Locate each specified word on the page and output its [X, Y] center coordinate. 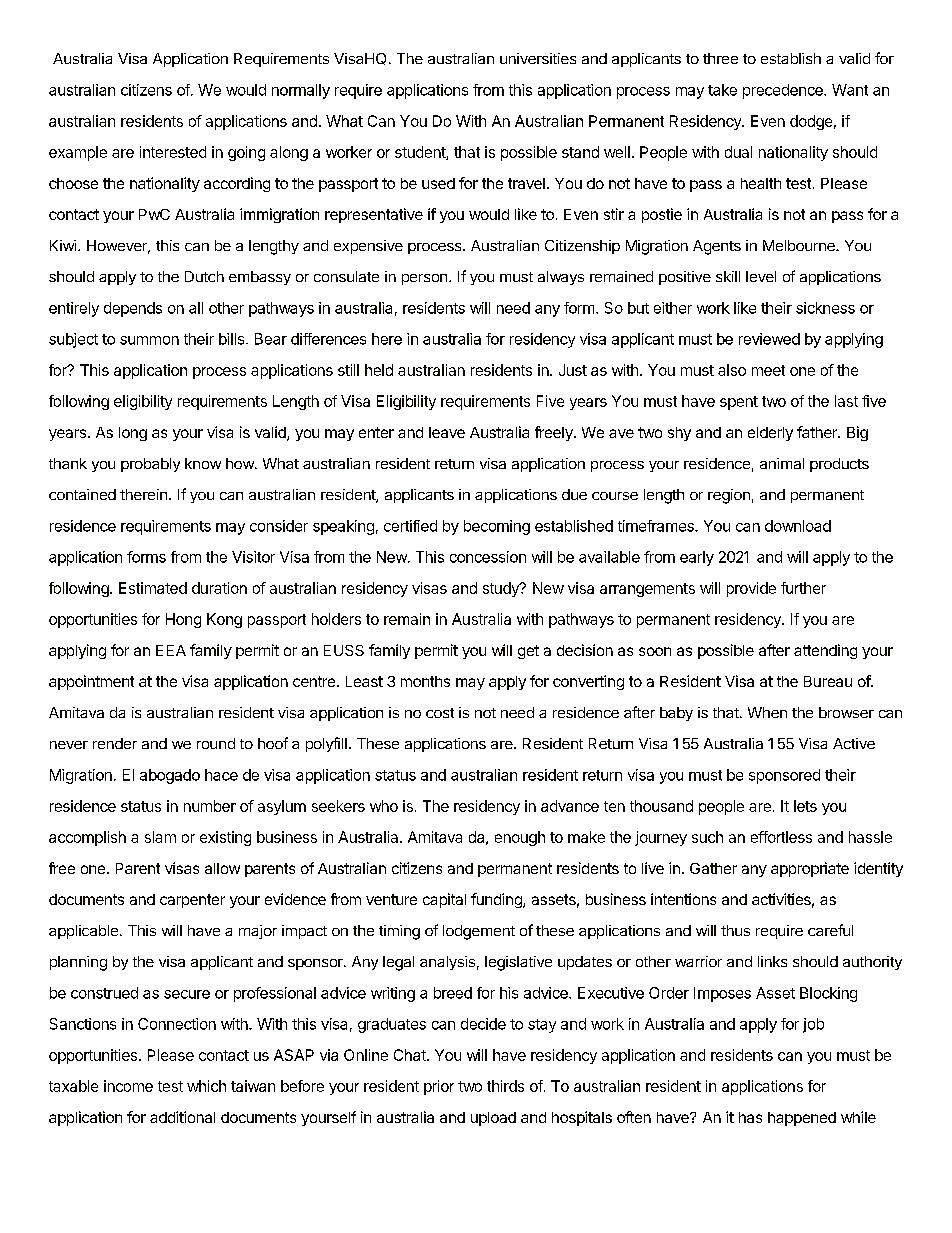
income [128, 1086]
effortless [781, 837]
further [803, 588]
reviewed [769, 339]
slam [160, 837]
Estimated [153, 588]
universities [538, 58]
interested [173, 152]
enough [520, 838]
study [502, 589]
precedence [784, 91]
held [379, 370]
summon [149, 340]
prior [439, 1087]
